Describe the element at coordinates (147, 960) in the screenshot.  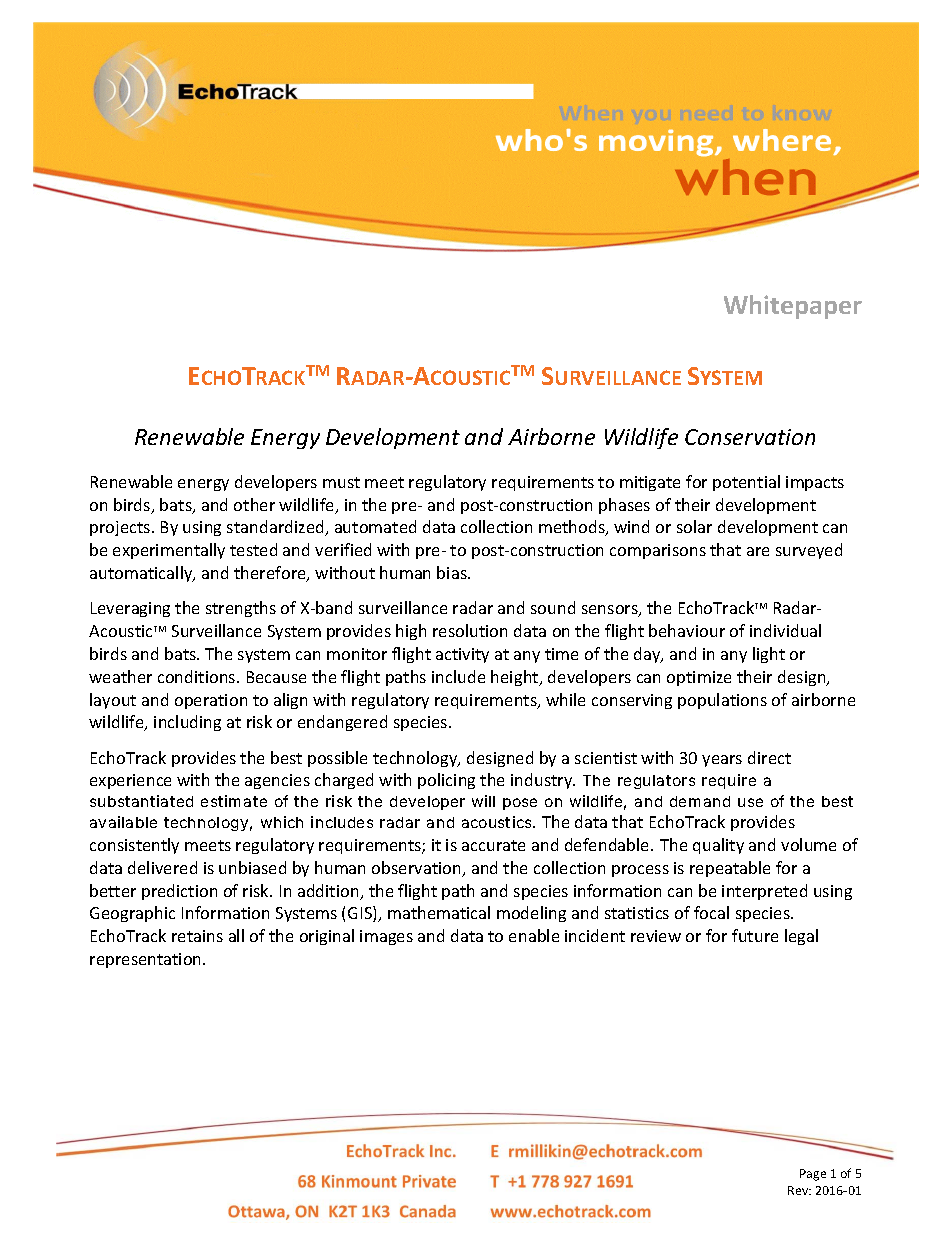
I see `representation` at that location.
